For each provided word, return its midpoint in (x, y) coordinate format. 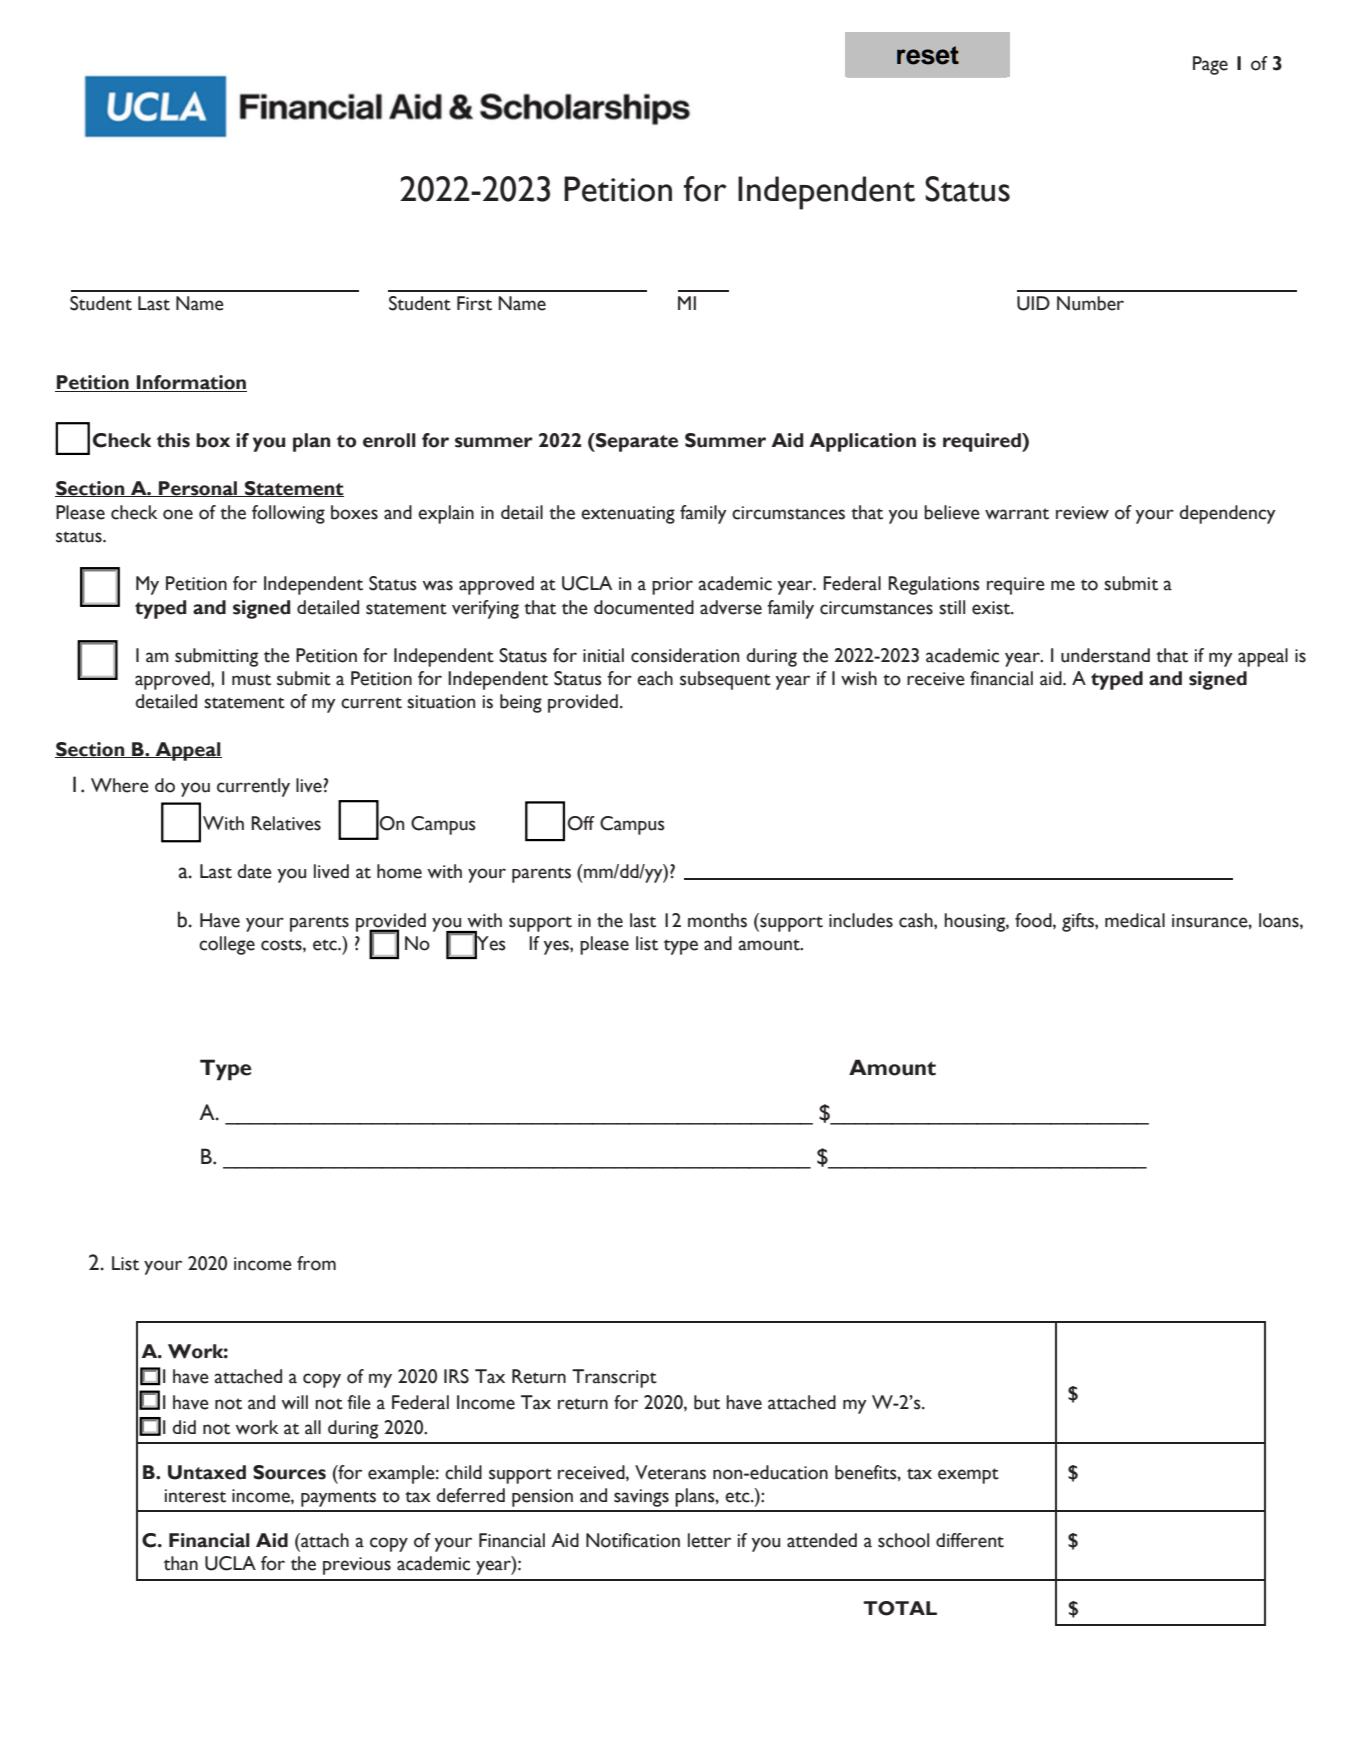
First (474, 303)
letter (709, 1540)
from (316, 1263)
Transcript (614, 1378)
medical (1135, 920)
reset (928, 55)
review (1082, 513)
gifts (1079, 922)
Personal (198, 489)
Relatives (286, 823)
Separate (636, 442)
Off (581, 823)
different (970, 1540)
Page (1210, 65)
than (181, 1563)
